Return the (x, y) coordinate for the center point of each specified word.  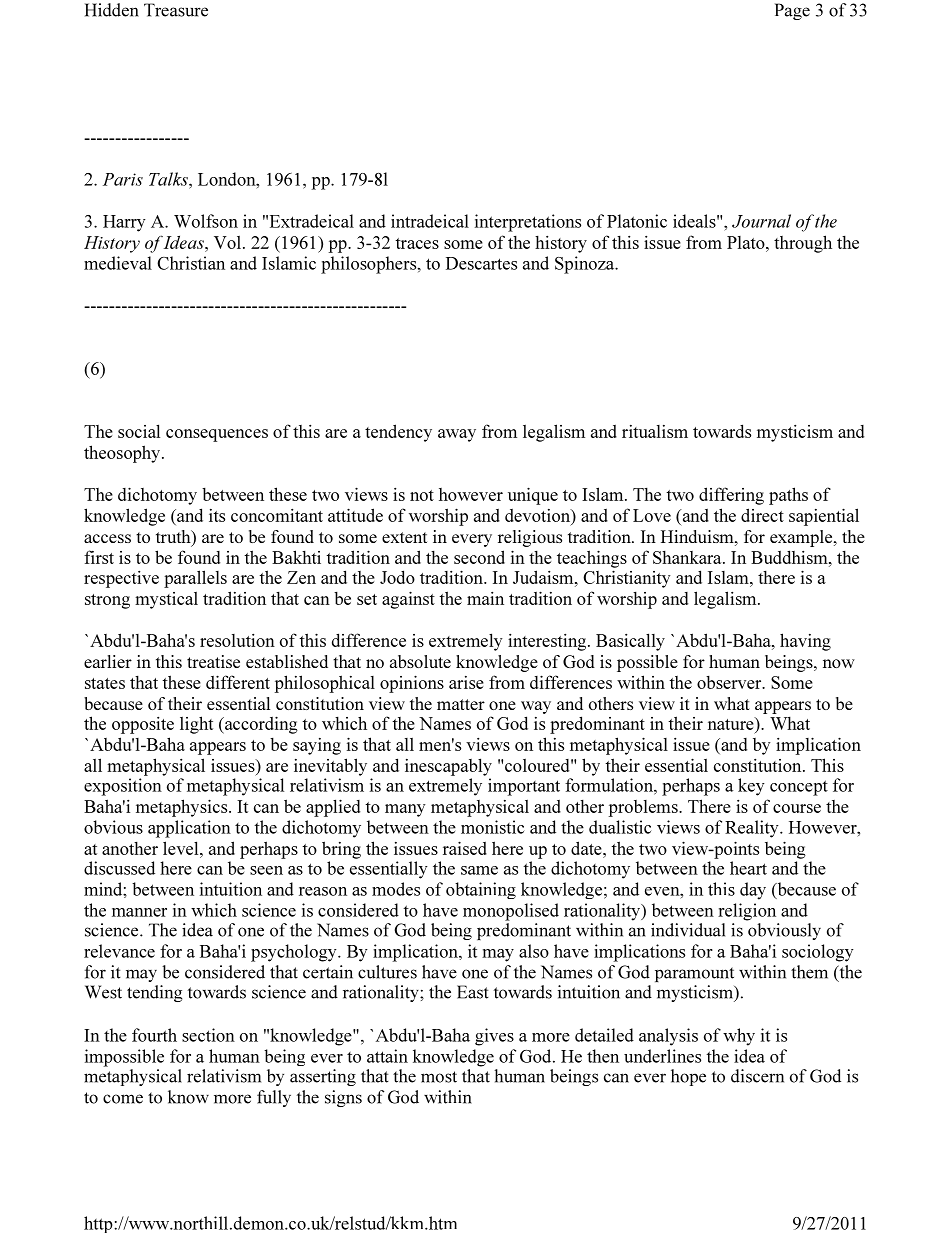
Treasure (176, 10)
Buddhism (790, 557)
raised (465, 848)
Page (792, 11)
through (803, 244)
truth (174, 538)
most (439, 1077)
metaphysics (183, 808)
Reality (753, 829)
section (208, 1035)
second (479, 557)
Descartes (481, 263)
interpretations (528, 223)
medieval (118, 263)
